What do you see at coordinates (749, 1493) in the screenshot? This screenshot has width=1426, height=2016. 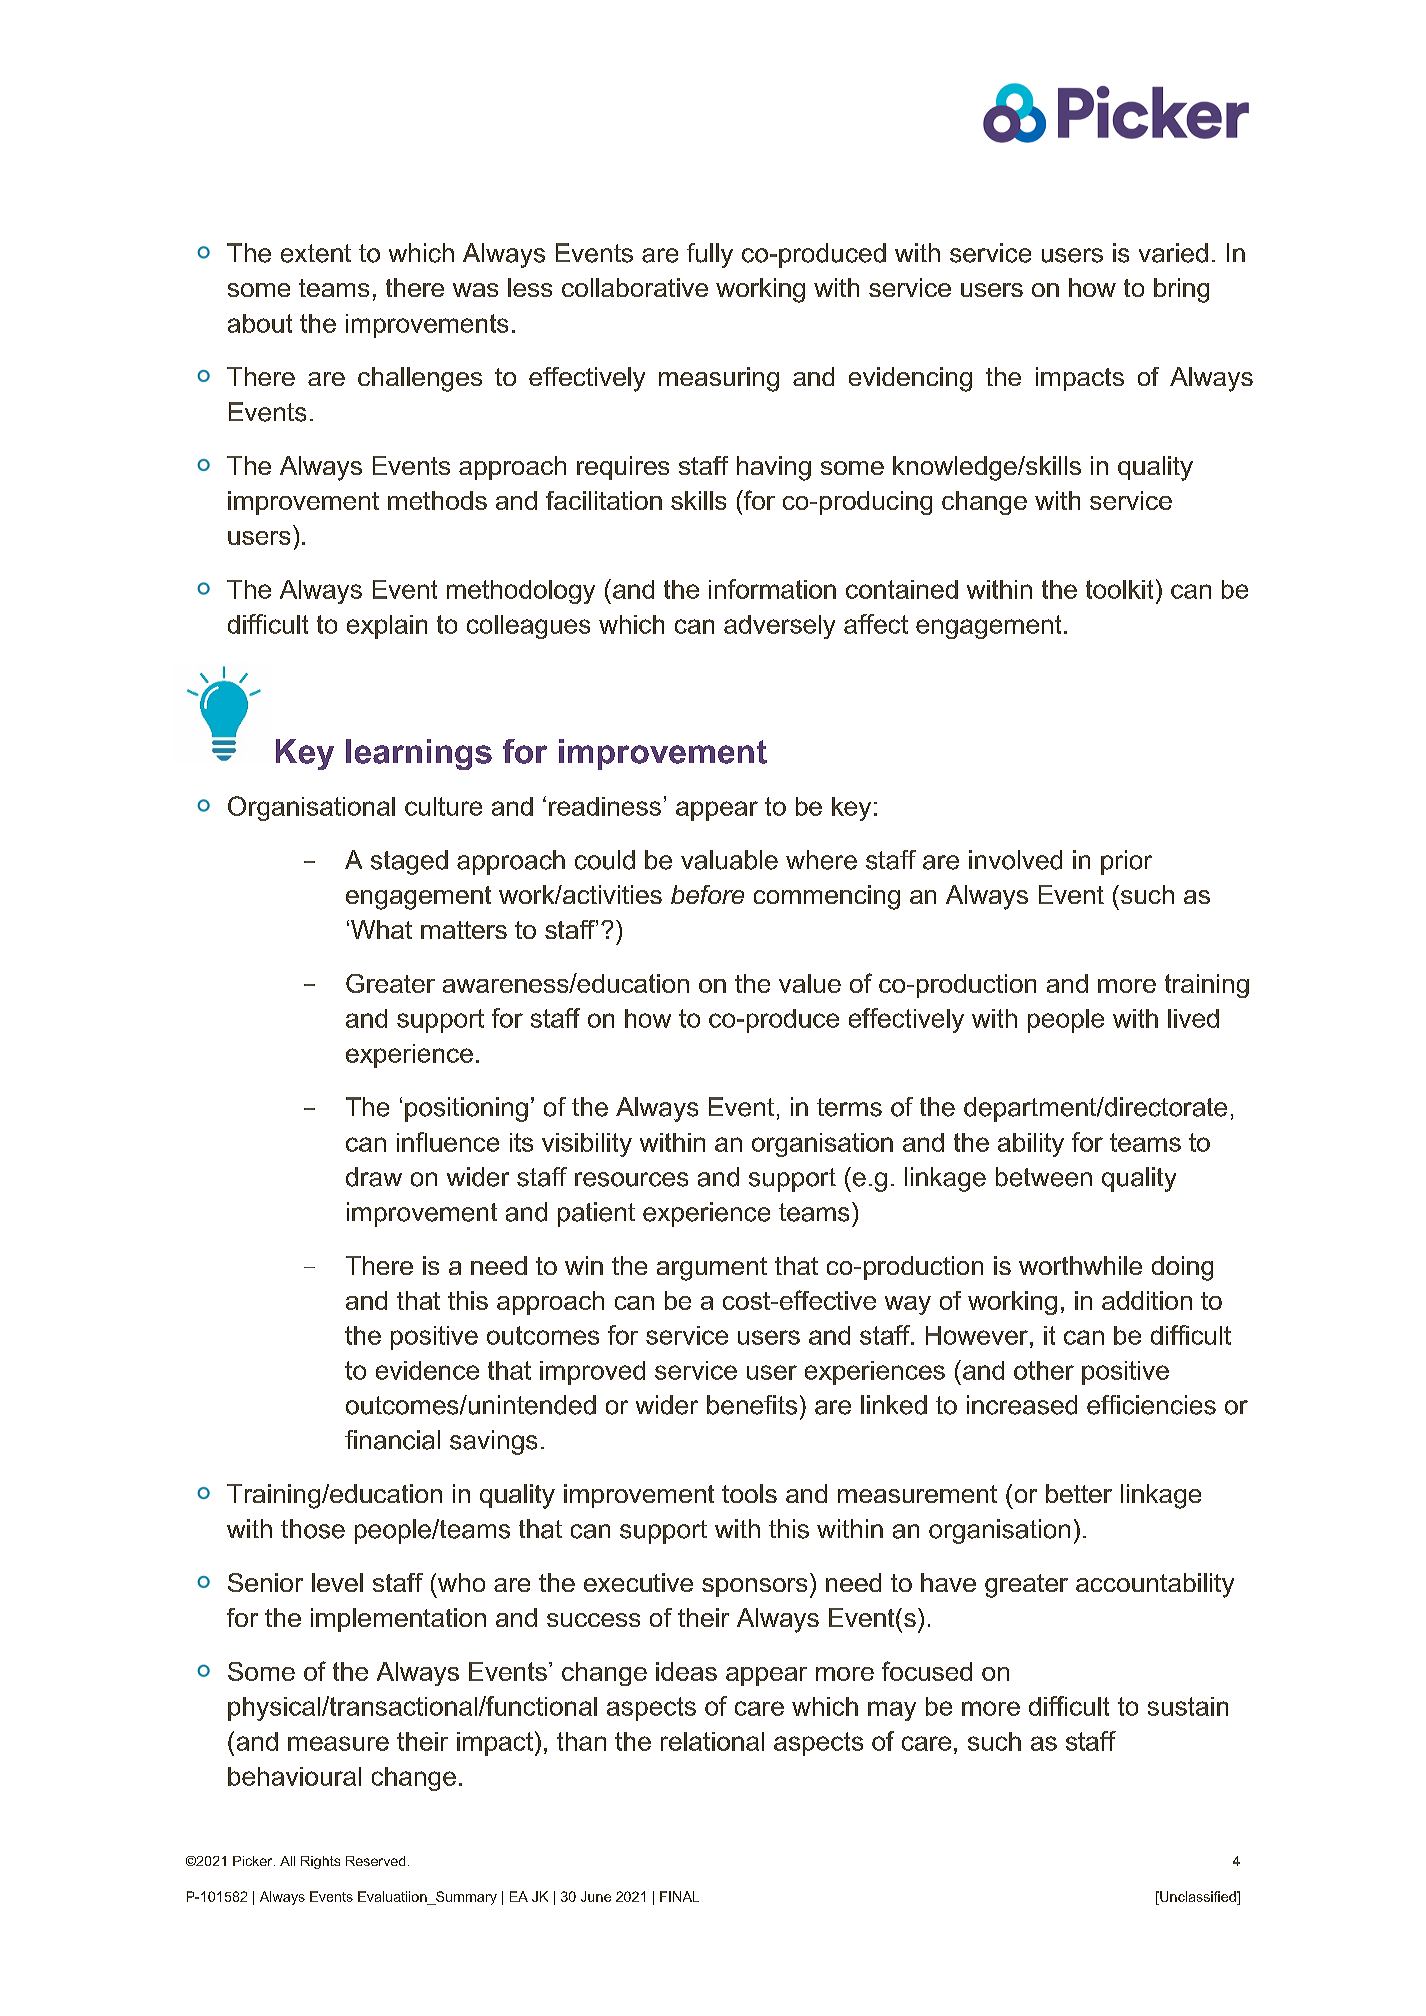 I see `tools` at bounding box center [749, 1493].
